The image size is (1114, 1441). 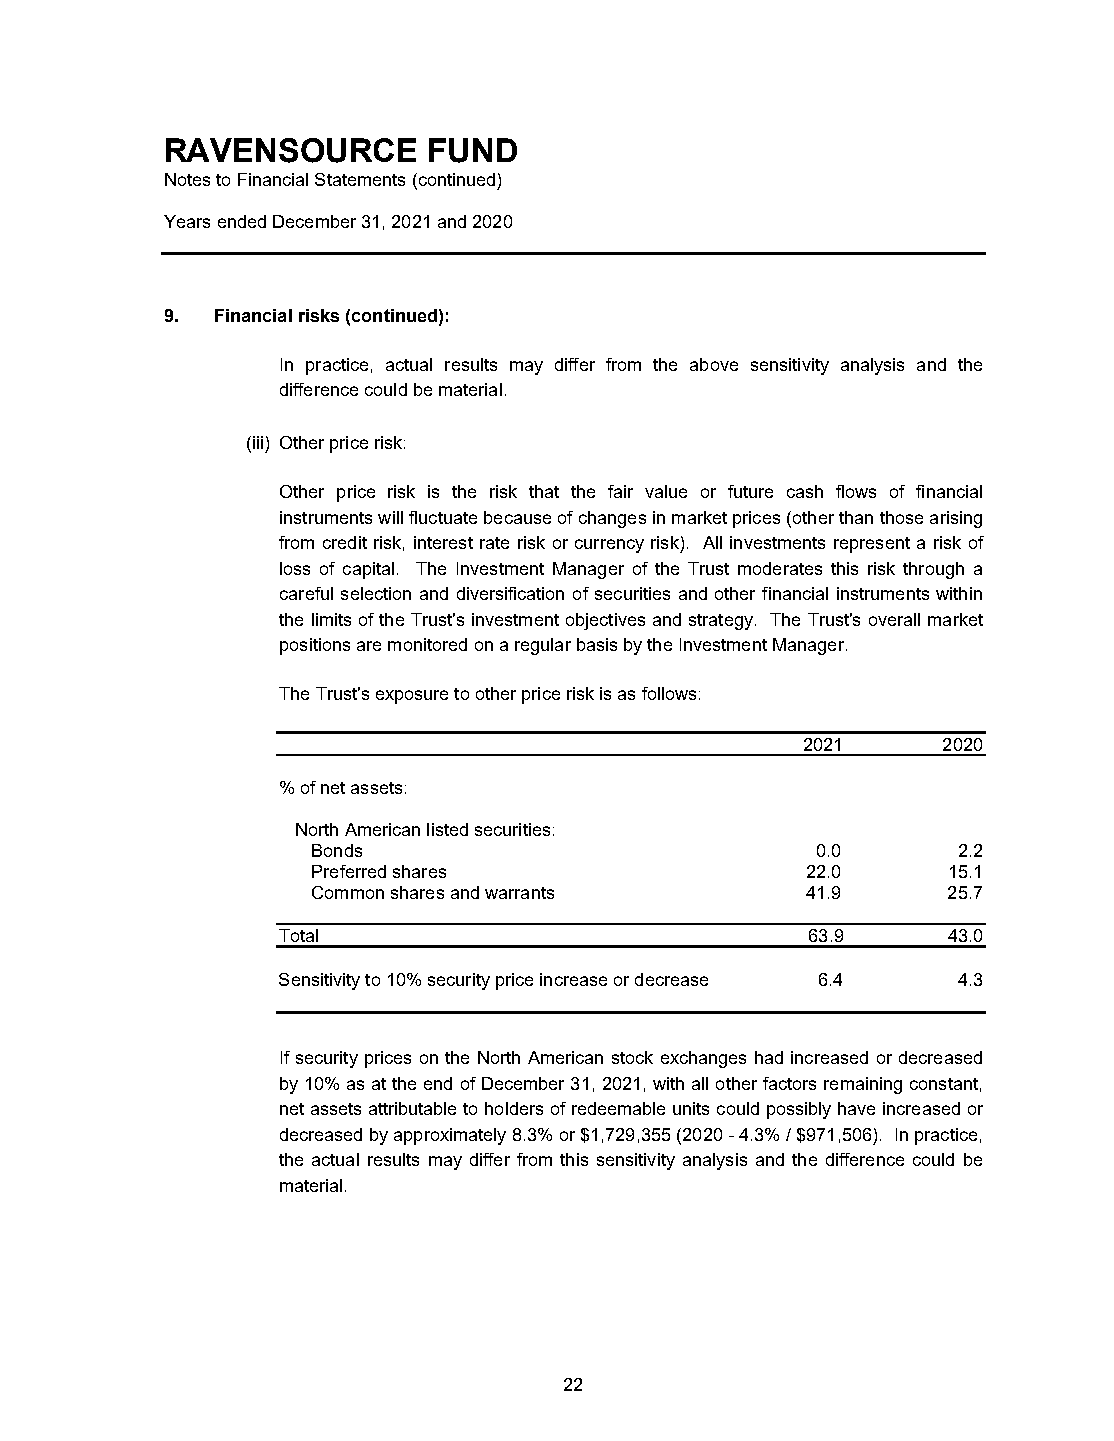 I want to click on attributable, so click(x=412, y=1108).
